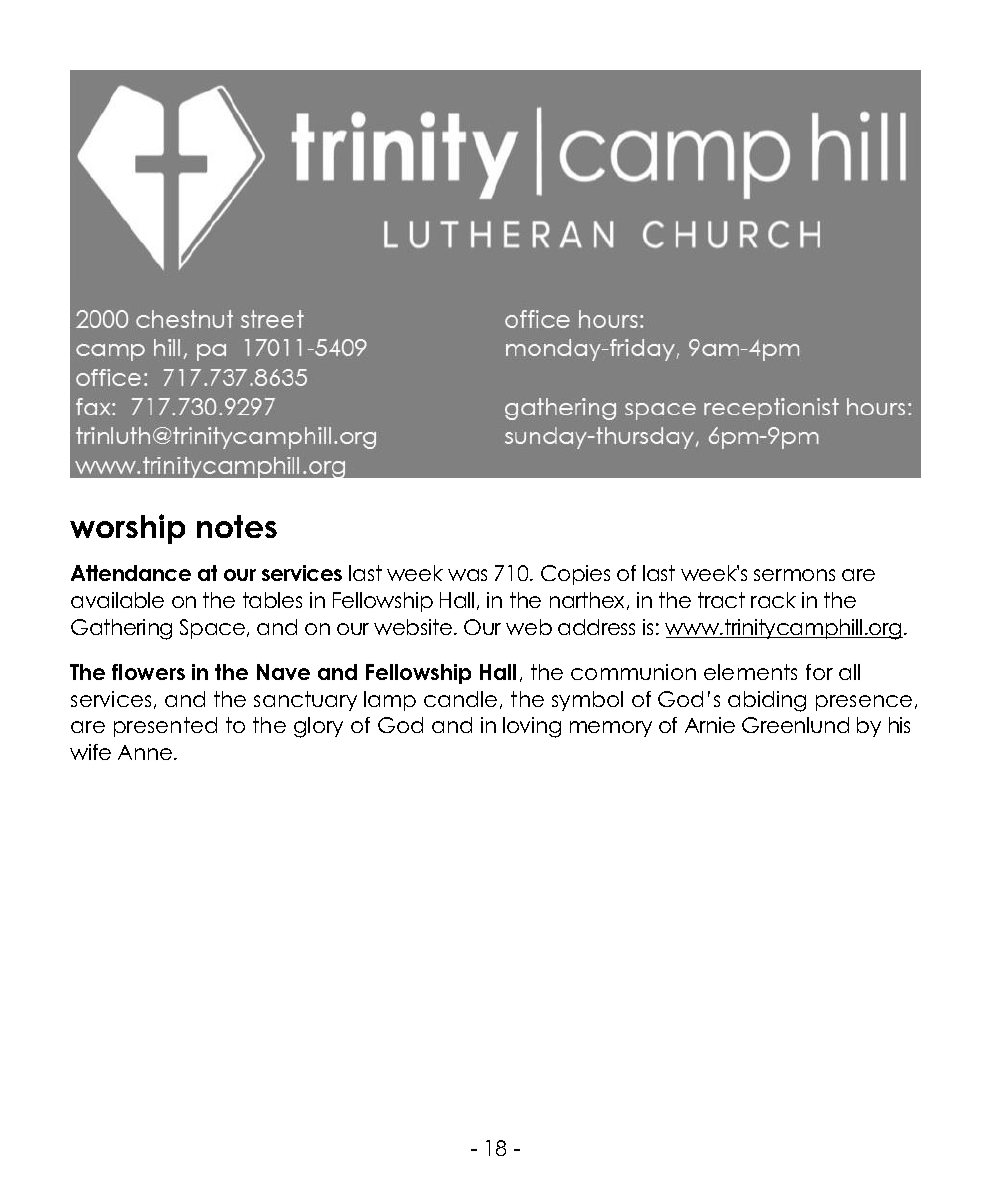  I want to click on sermons, so click(794, 575).
